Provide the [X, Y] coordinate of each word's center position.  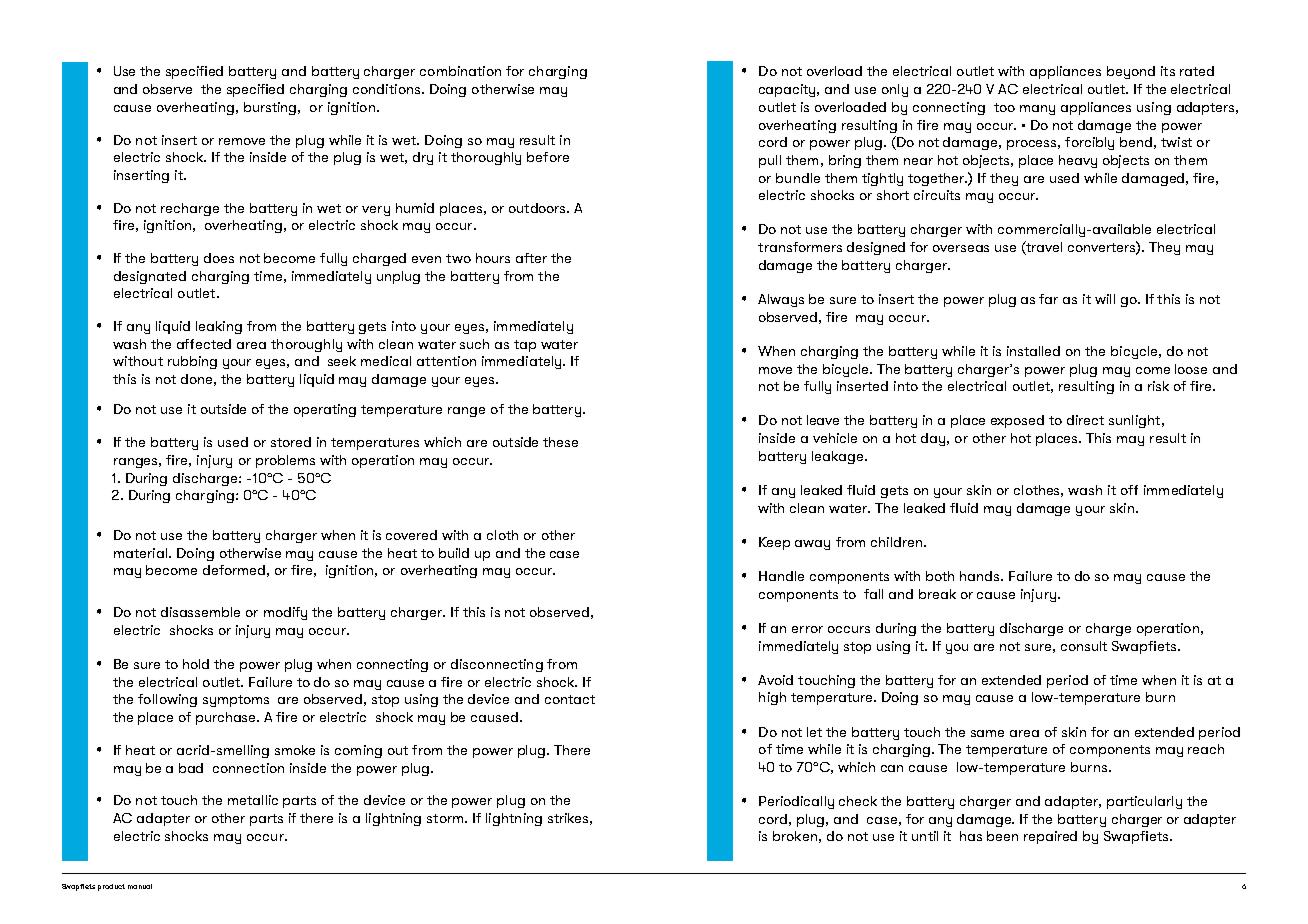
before [548, 157]
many [1037, 110]
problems [285, 461]
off [1129, 490]
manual [140, 886]
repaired [1050, 837]
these [560, 442]
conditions [388, 89]
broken [795, 836]
